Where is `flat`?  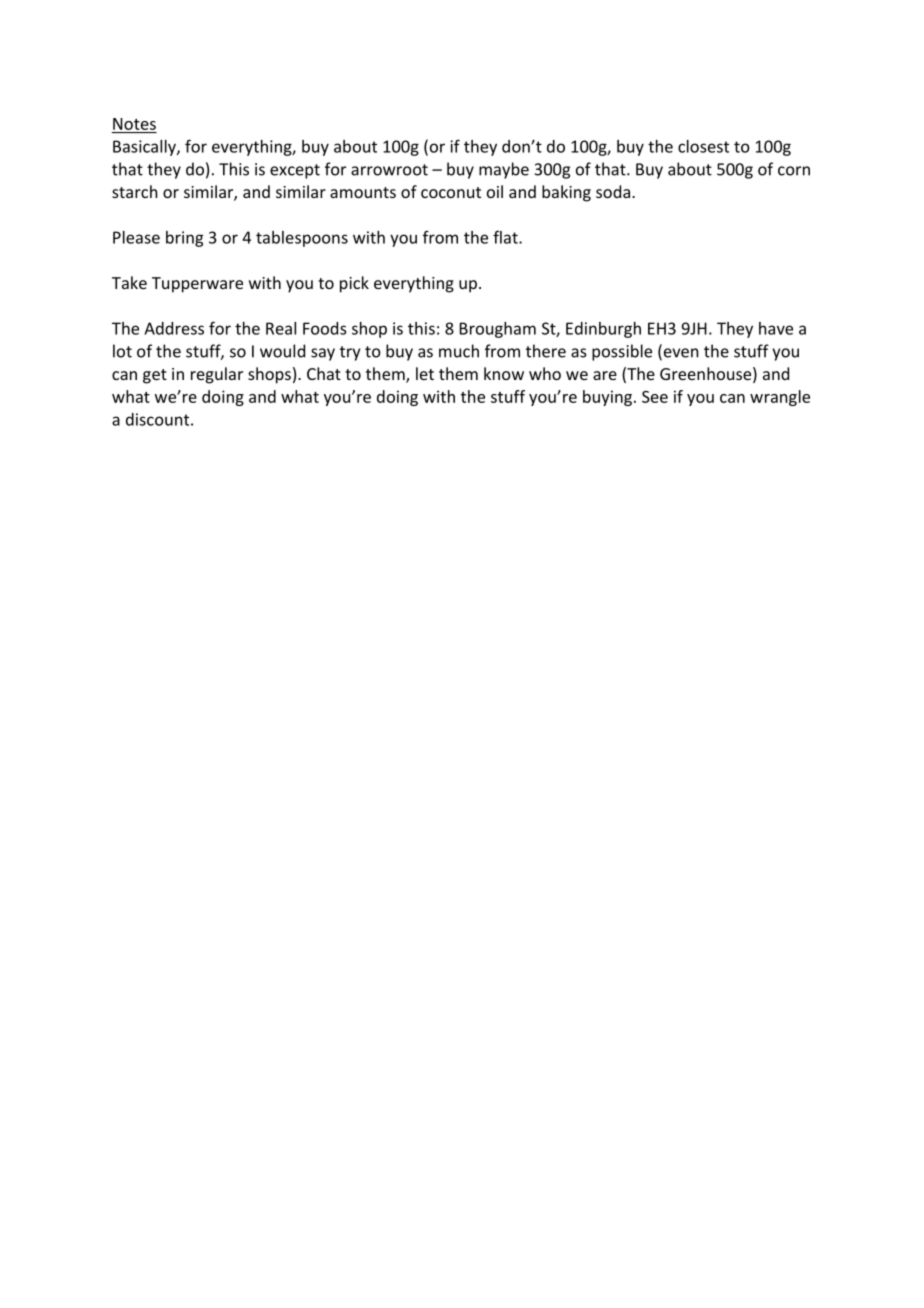 flat is located at coordinates (506, 237).
